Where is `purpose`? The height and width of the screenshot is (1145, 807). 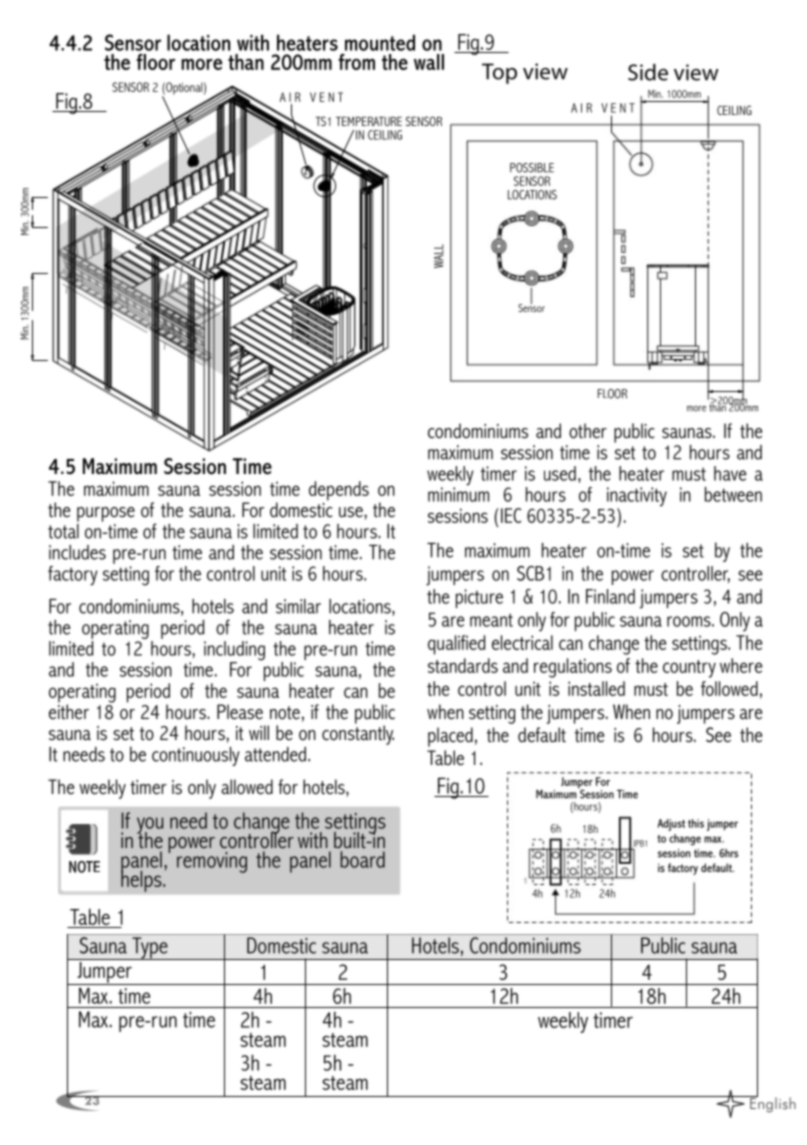
purpose is located at coordinates (106, 514).
